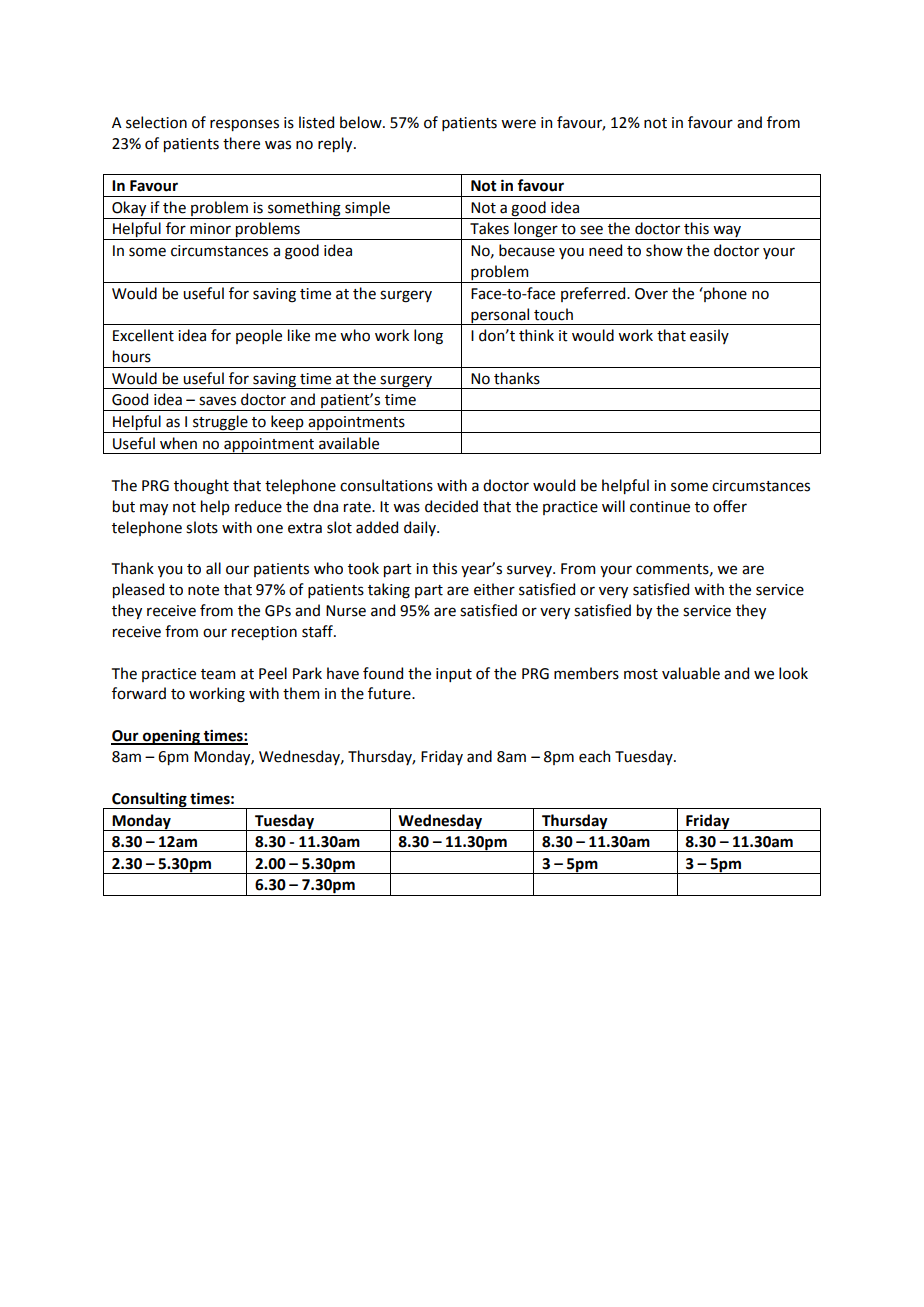  What do you see at coordinates (241, 143) in the document?
I see `there` at bounding box center [241, 143].
